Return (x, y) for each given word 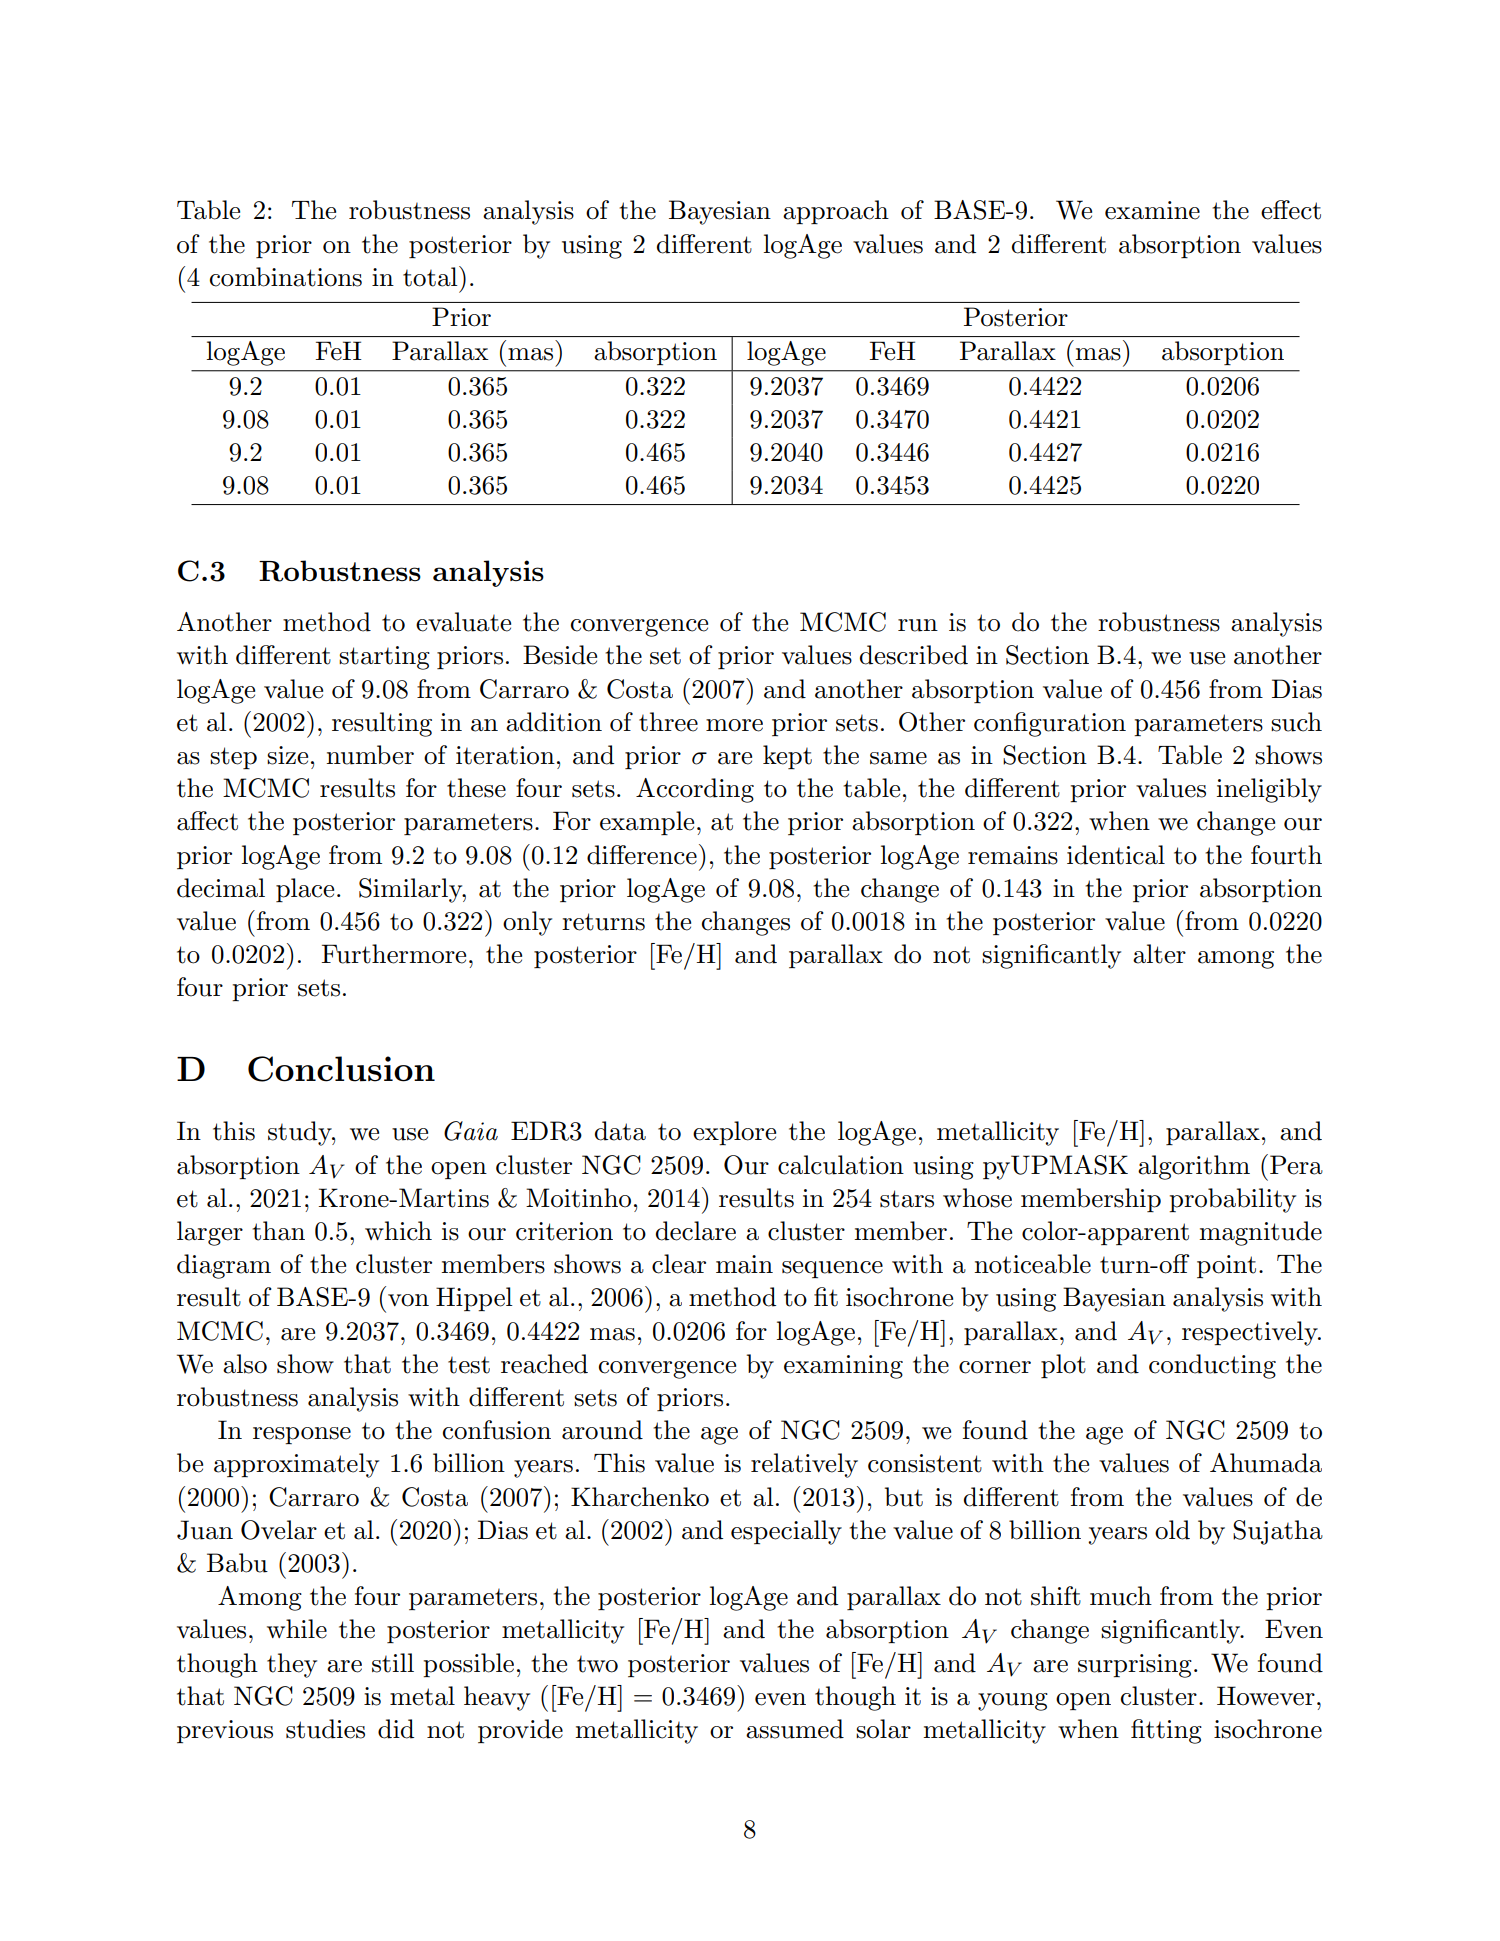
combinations (286, 277)
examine (1152, 210)
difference (642, 855)
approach (836, 212)
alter (1159, 954)
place (305, 890)
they (292, 1665)
